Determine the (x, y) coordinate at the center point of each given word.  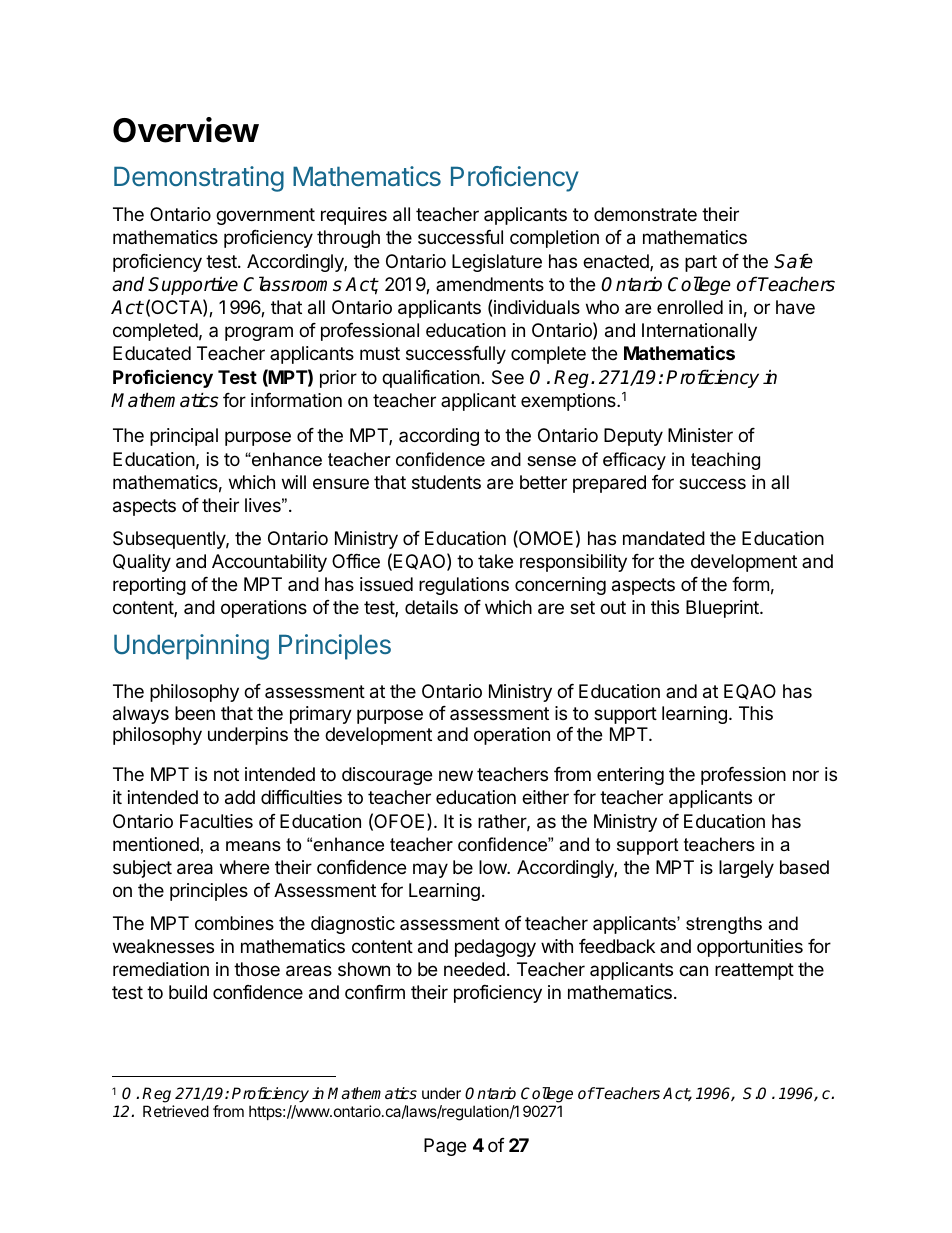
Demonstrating (199, 179)
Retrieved (176, 1111)
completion (554, 239)
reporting (149, 586)
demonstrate (645, 214)
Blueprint (723, 609)
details (431, 607)
